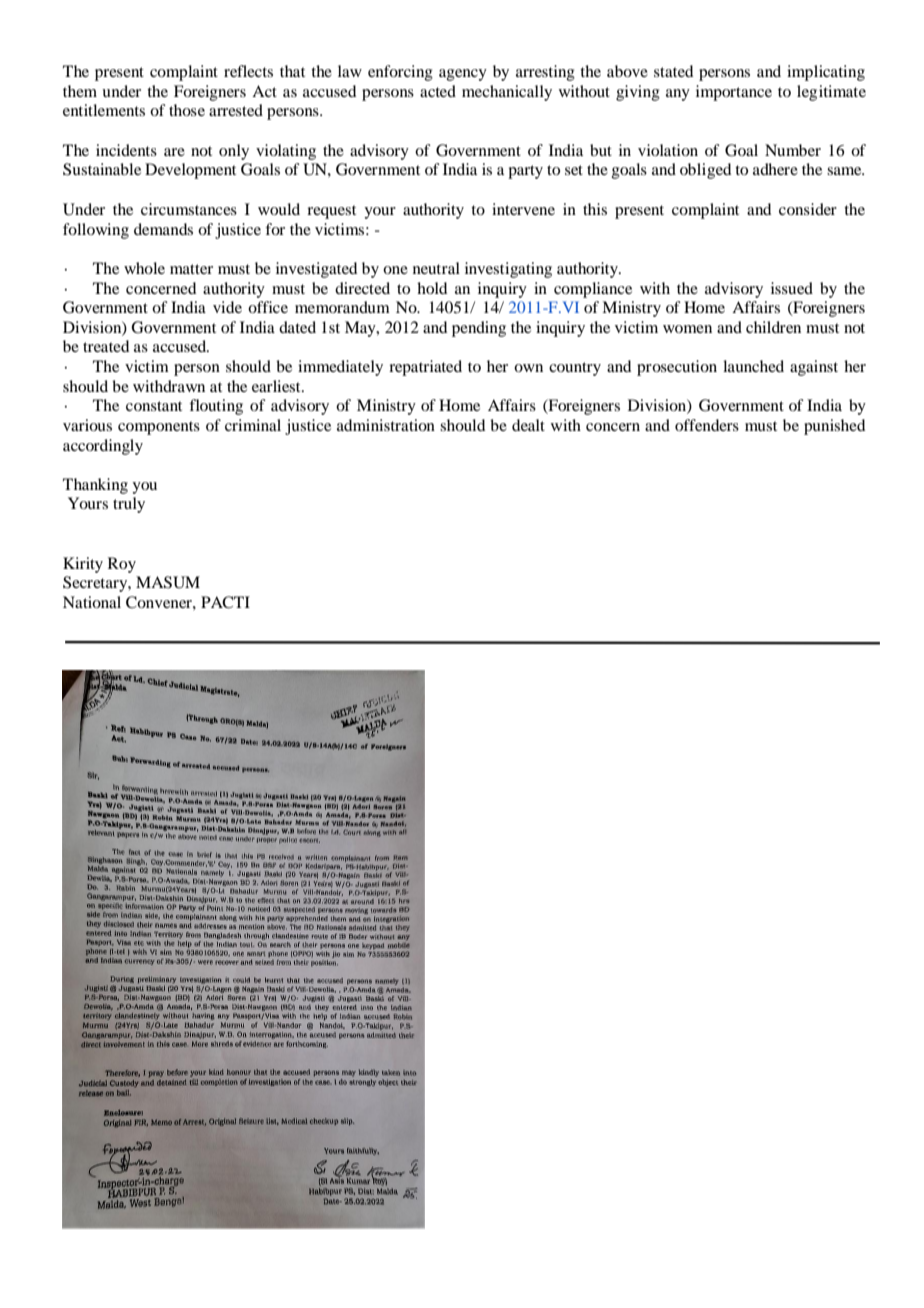 The height and width of the image is (1308, 924). I want to click on National, so click(92, 602).
